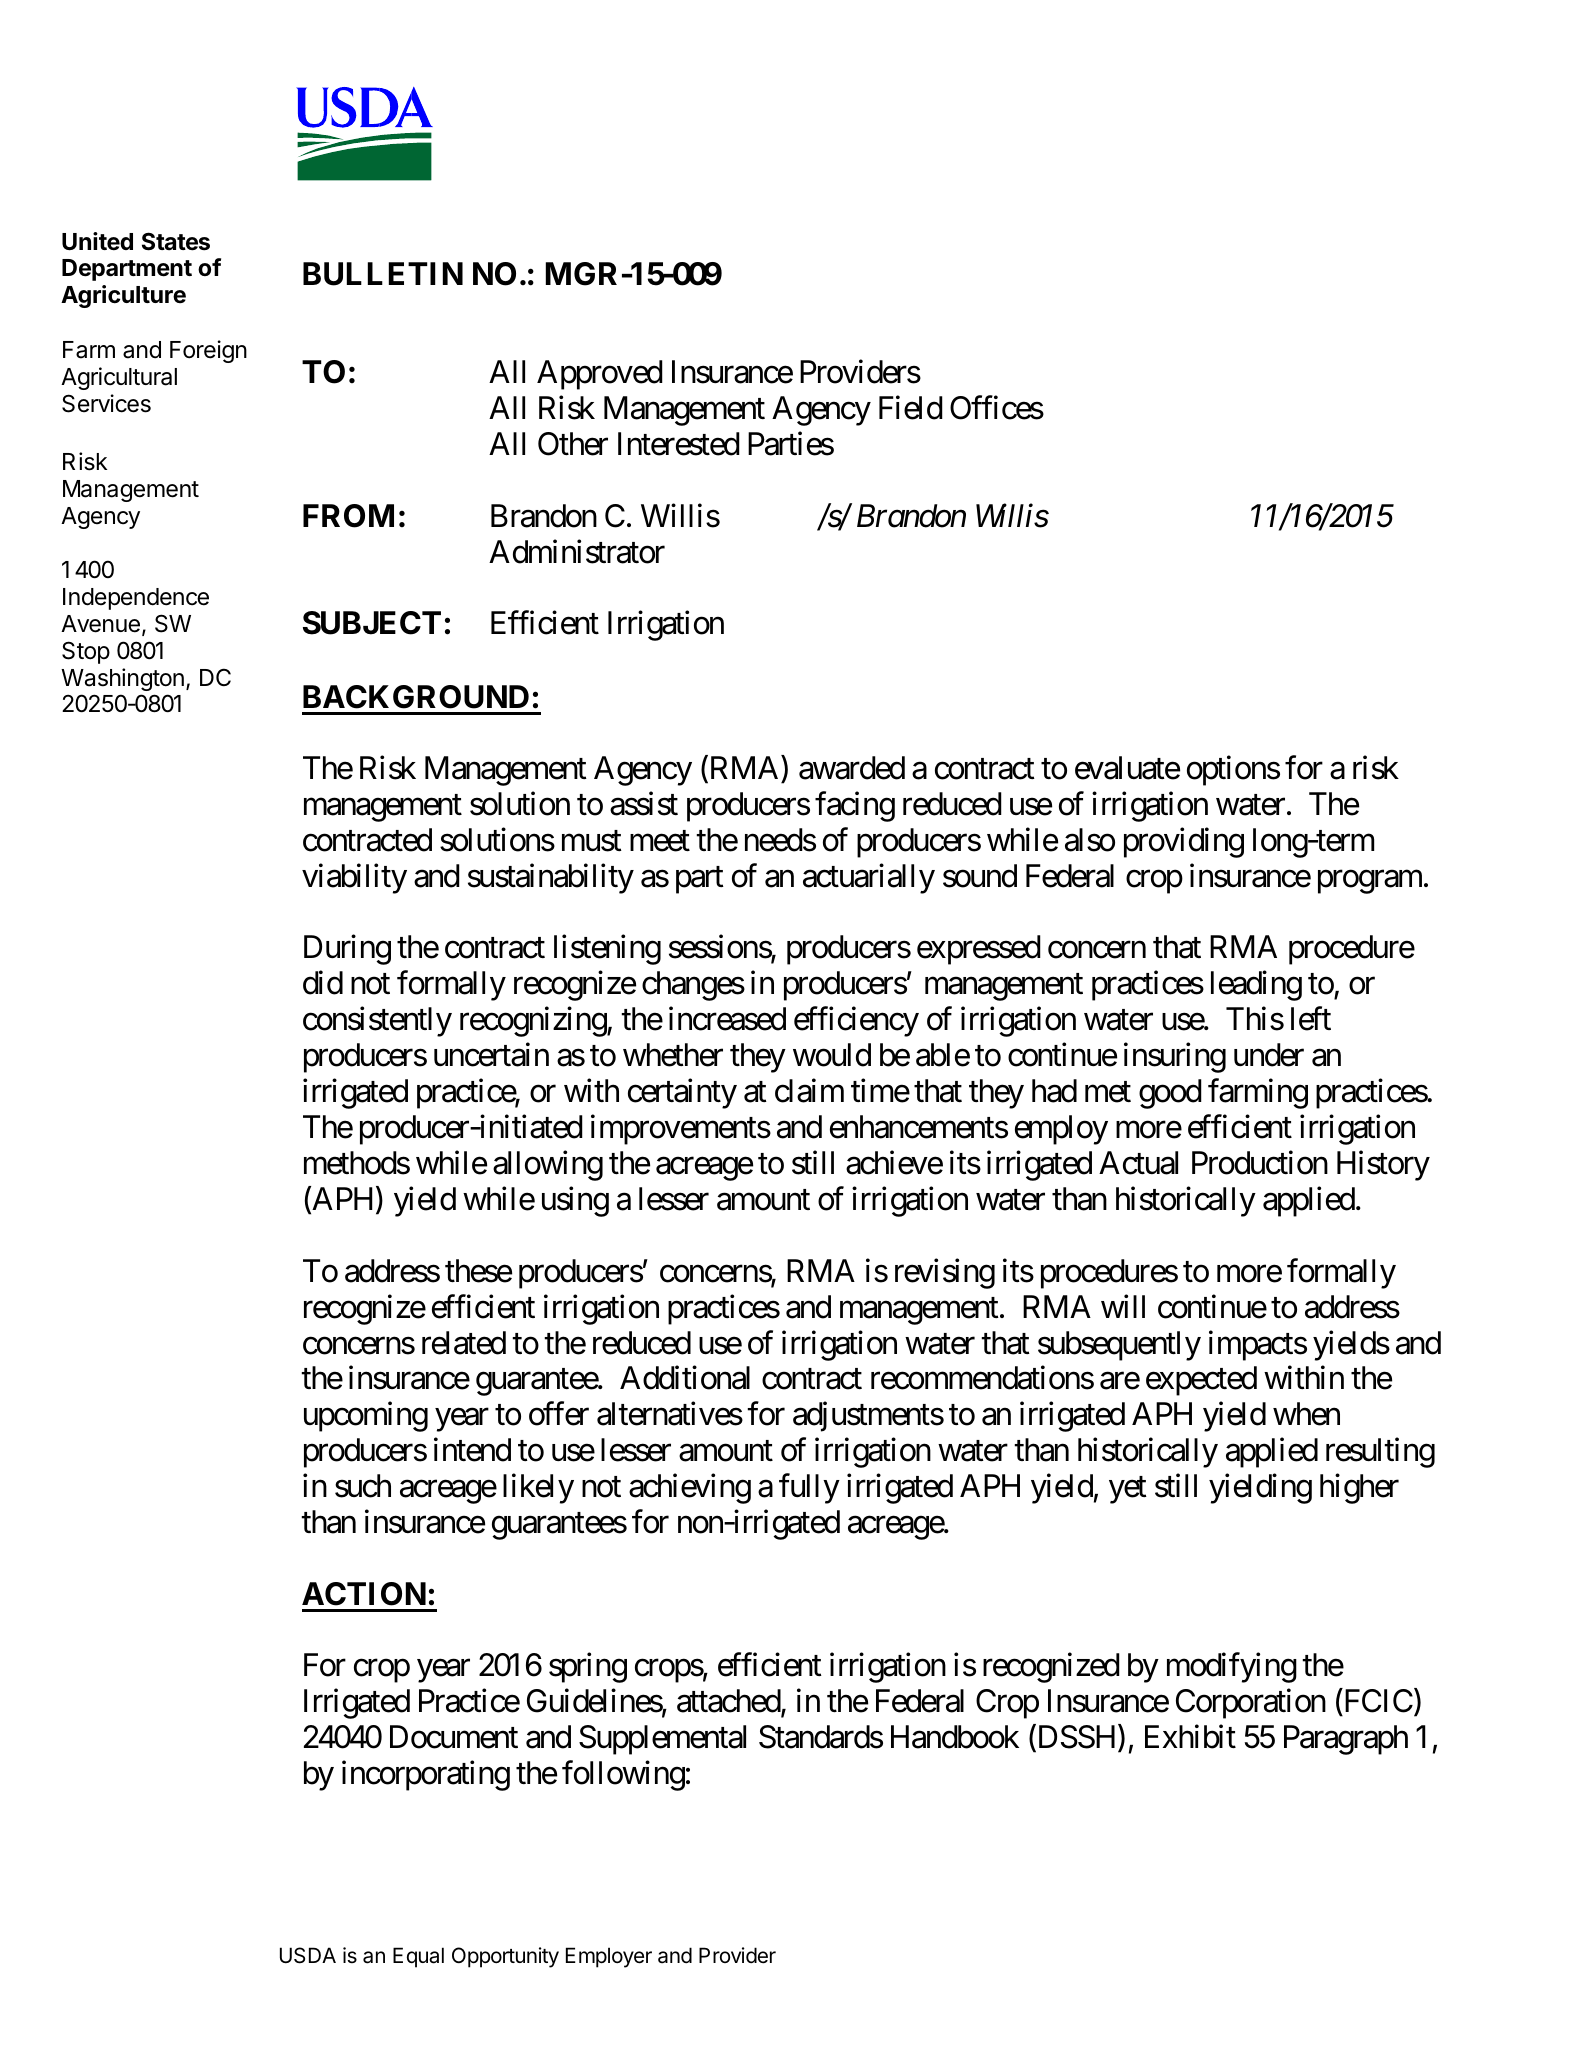 The image size is (1592, 2061). Describe the element at coordinates (727, 1019) in the document. I see `increased` at that location.
